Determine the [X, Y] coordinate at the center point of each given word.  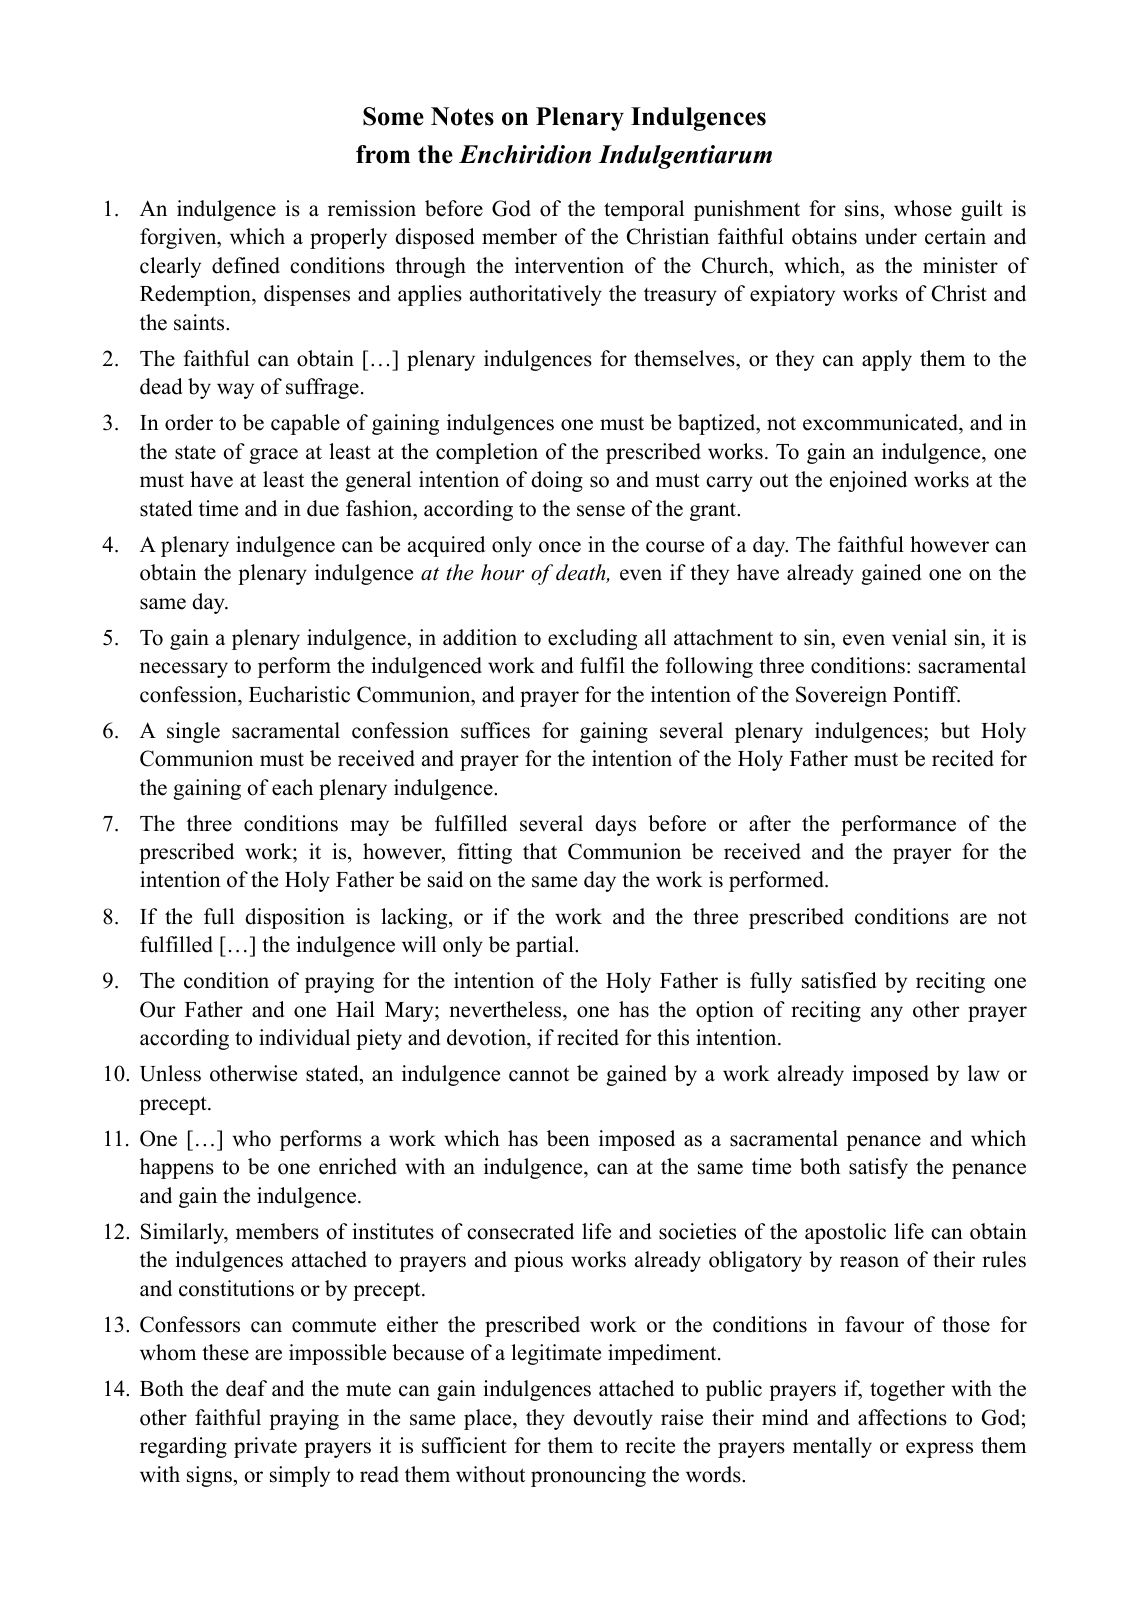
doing [557, 481]
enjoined [868, 481]
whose [923, 208]
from [383, 154]
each [292, 787]
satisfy [878, 1168]
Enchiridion [525, 154]
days [615, 825]
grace [273, 456]
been [568, 1138]
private [265, 1447]
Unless [170, 1073]
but [955, 730]
